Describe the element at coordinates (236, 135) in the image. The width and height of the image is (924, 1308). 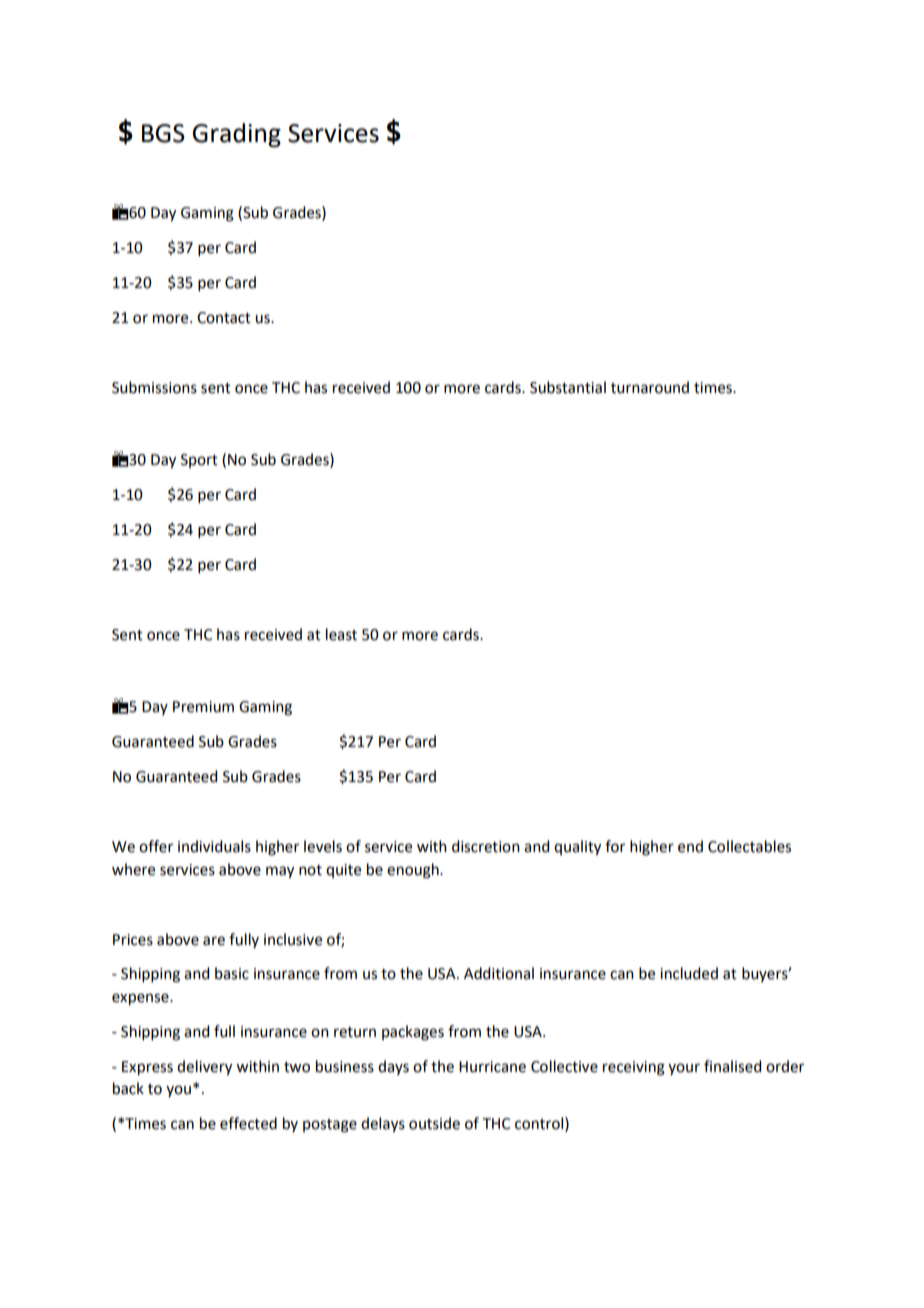
I see `Grading` at that location.
